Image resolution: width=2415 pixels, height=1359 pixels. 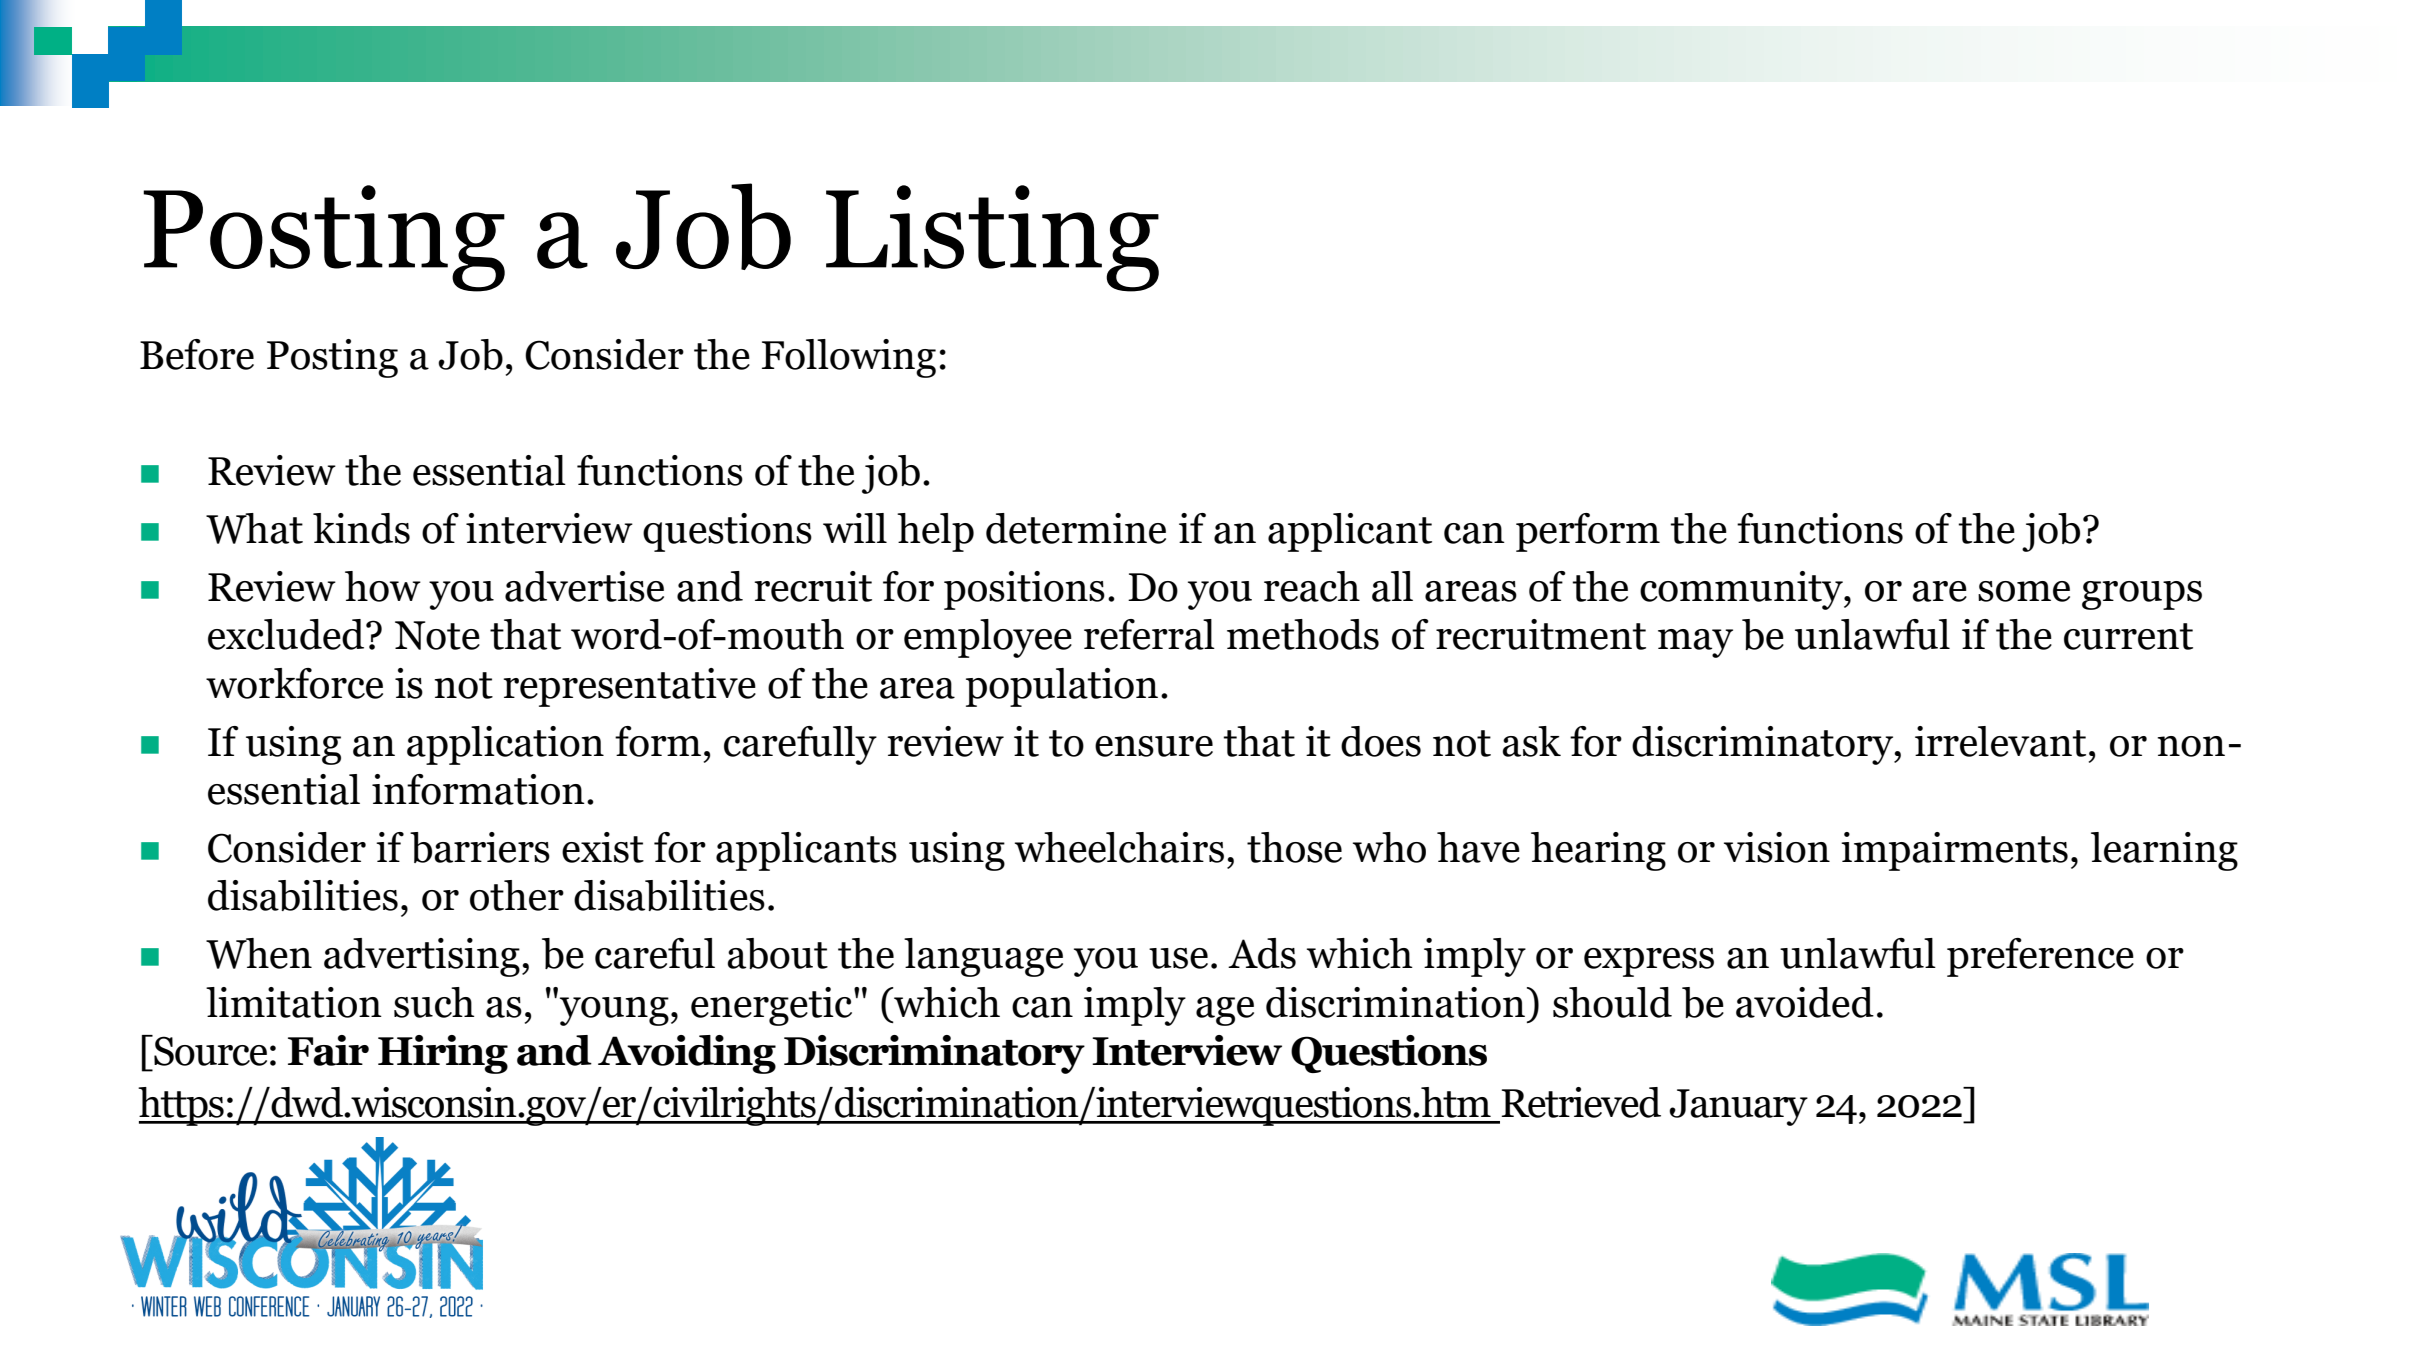 What do you see at coordinates (517, 895) in the page?
I see `other` at bounding box center [517, 895].
